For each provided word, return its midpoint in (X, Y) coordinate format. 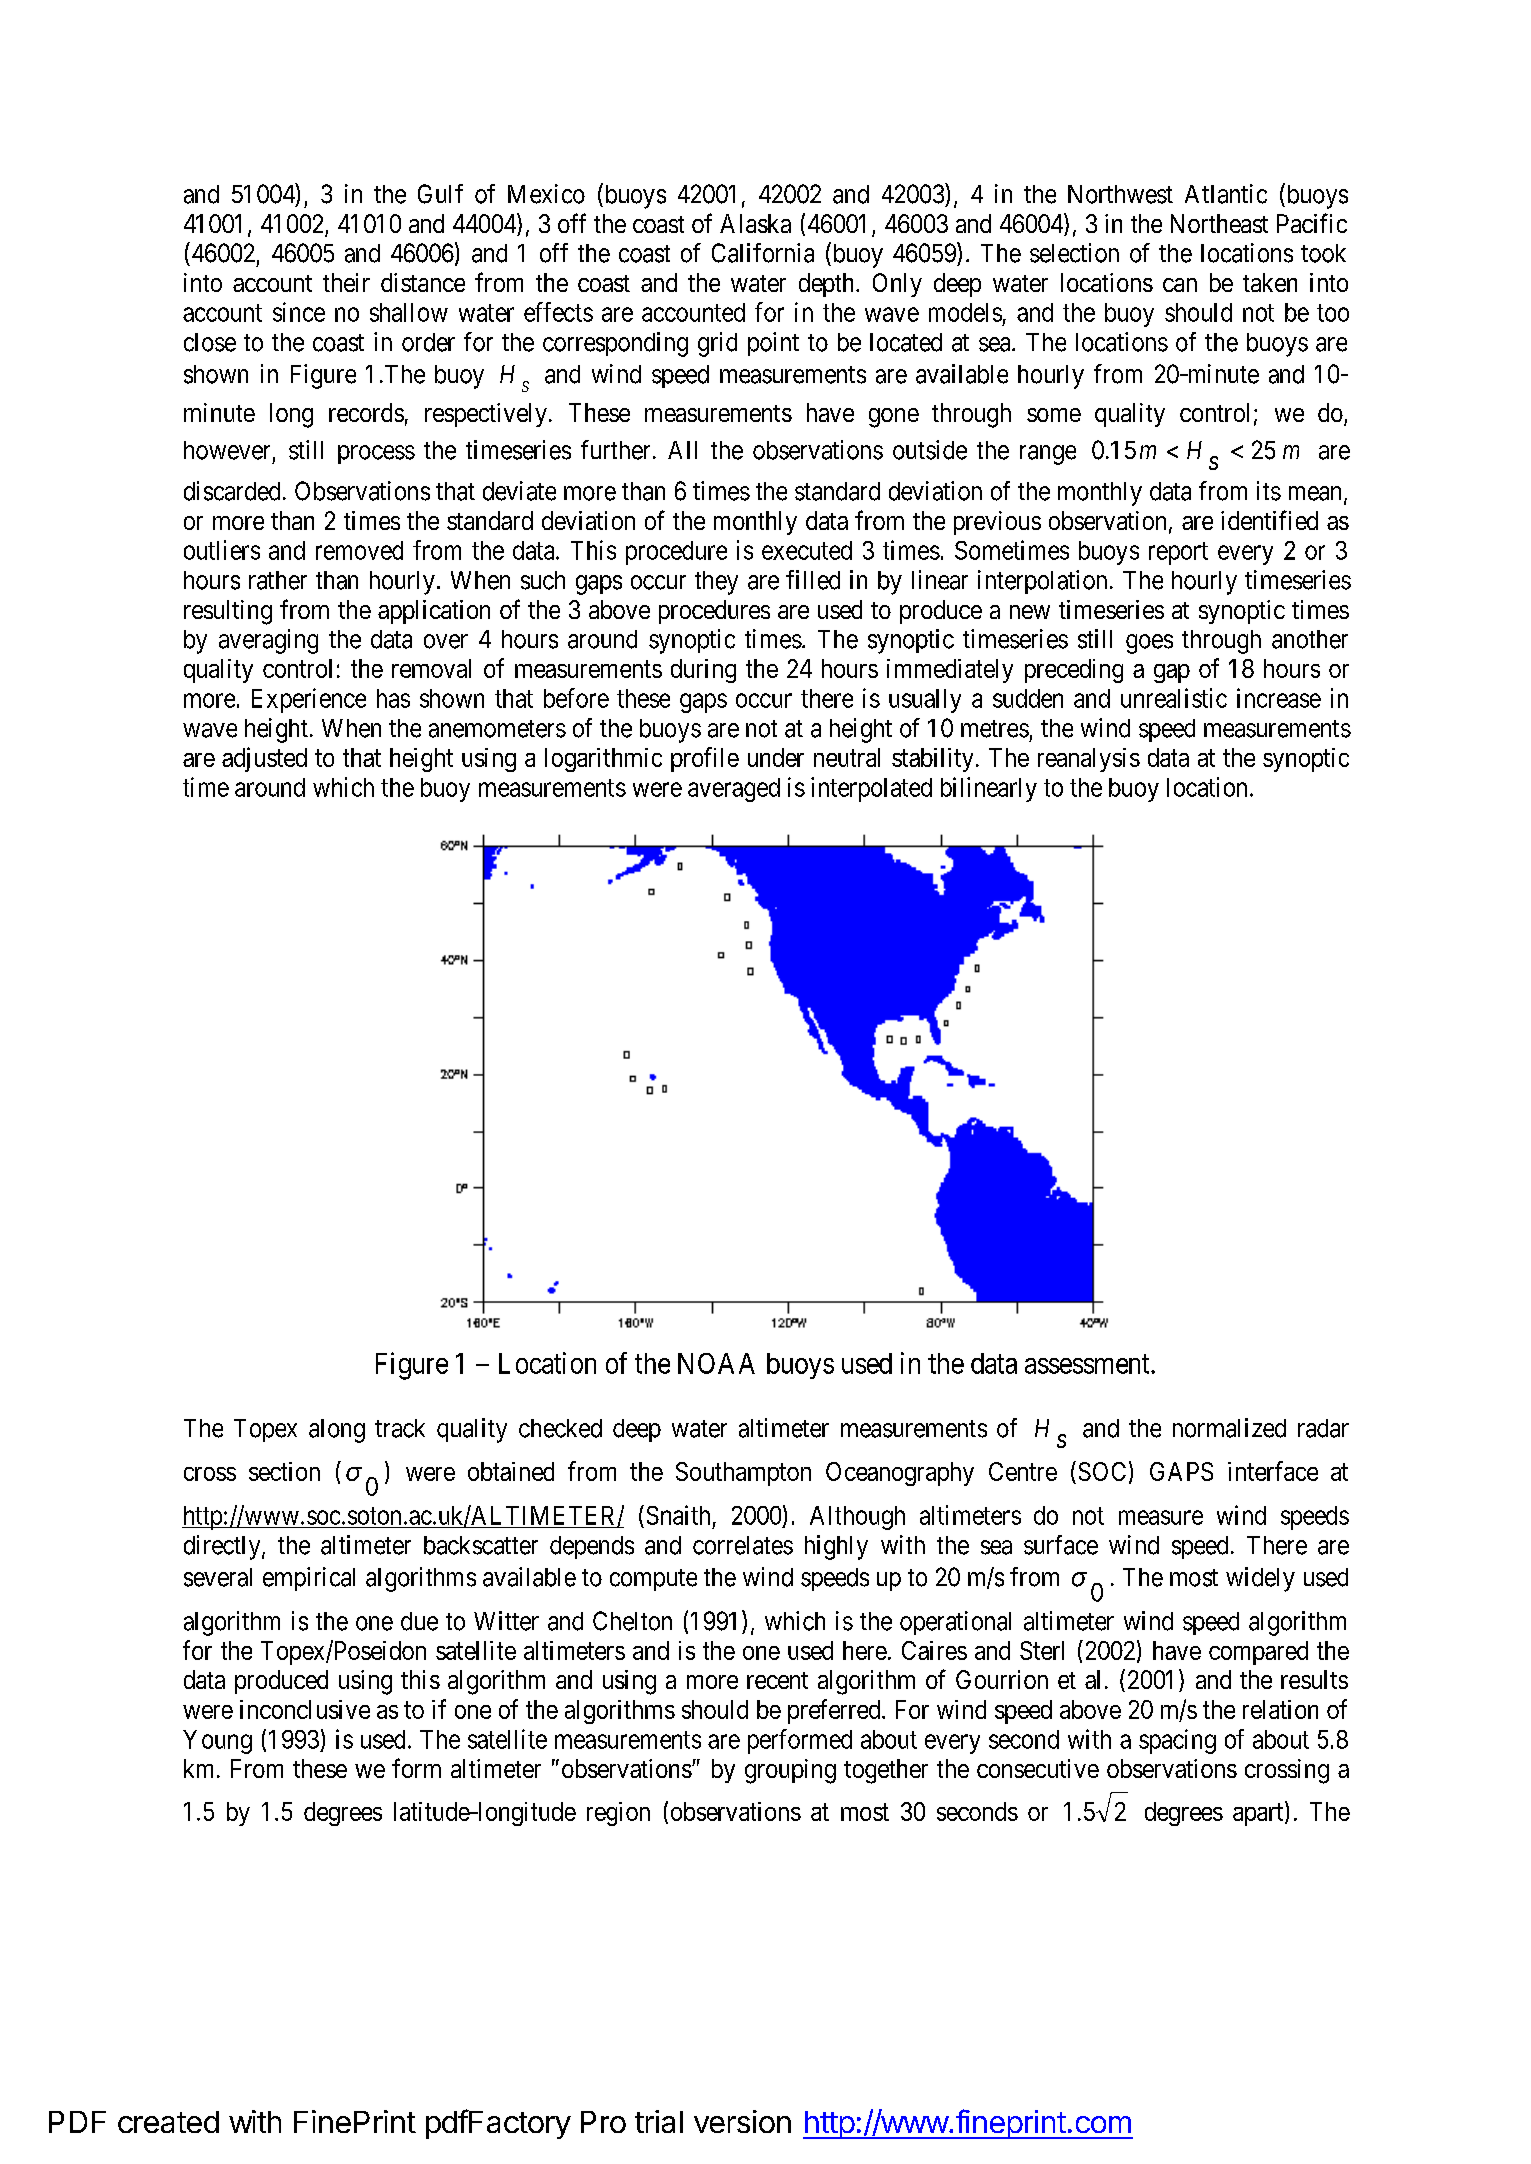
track (400, 1428)
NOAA (716, 1363)
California (763, 253)
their (346, 282)
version (742, 2121)
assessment (1088, 1364)
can (1180, 285)
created (168, 2122)
